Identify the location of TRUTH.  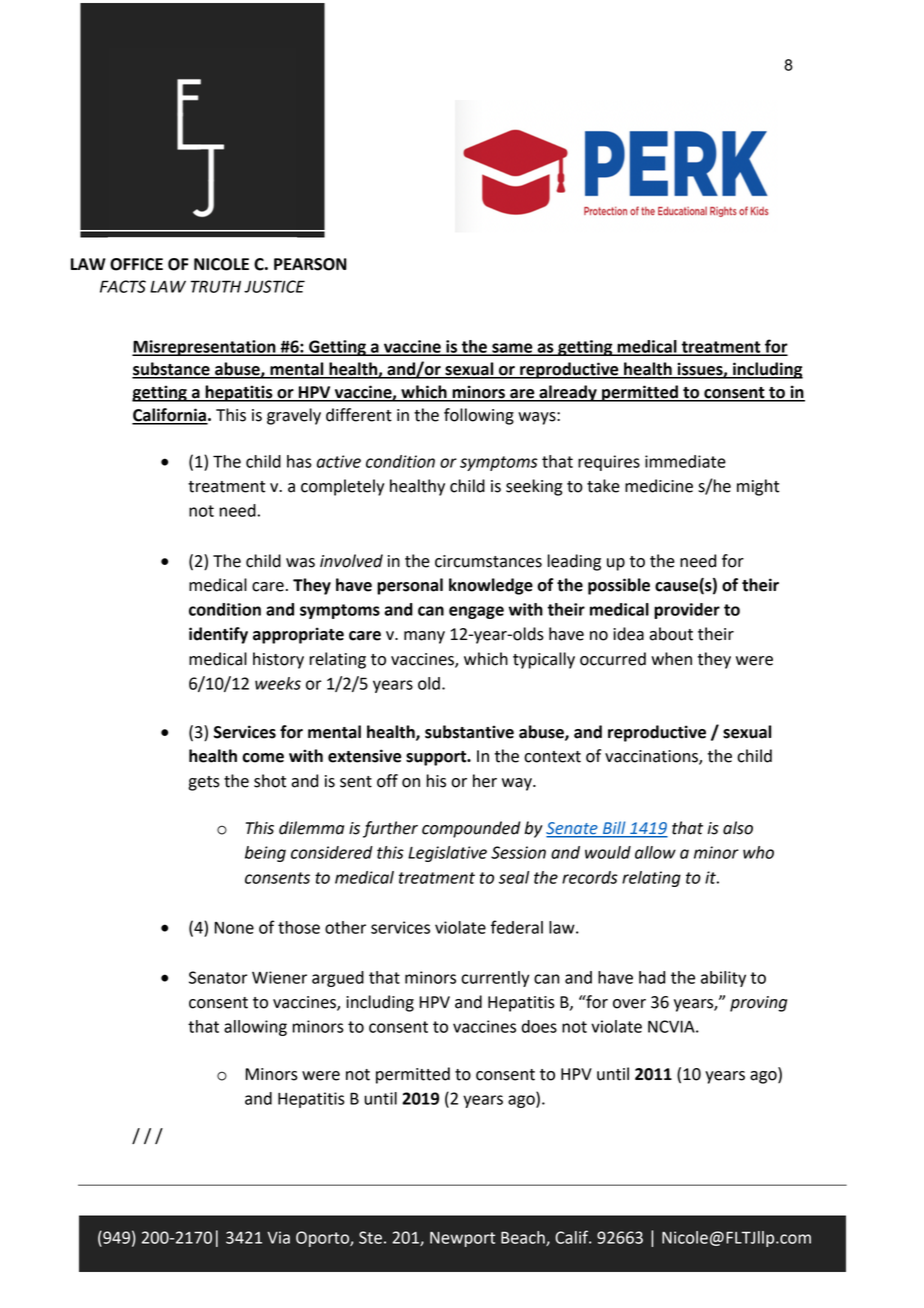
(216, 286).
